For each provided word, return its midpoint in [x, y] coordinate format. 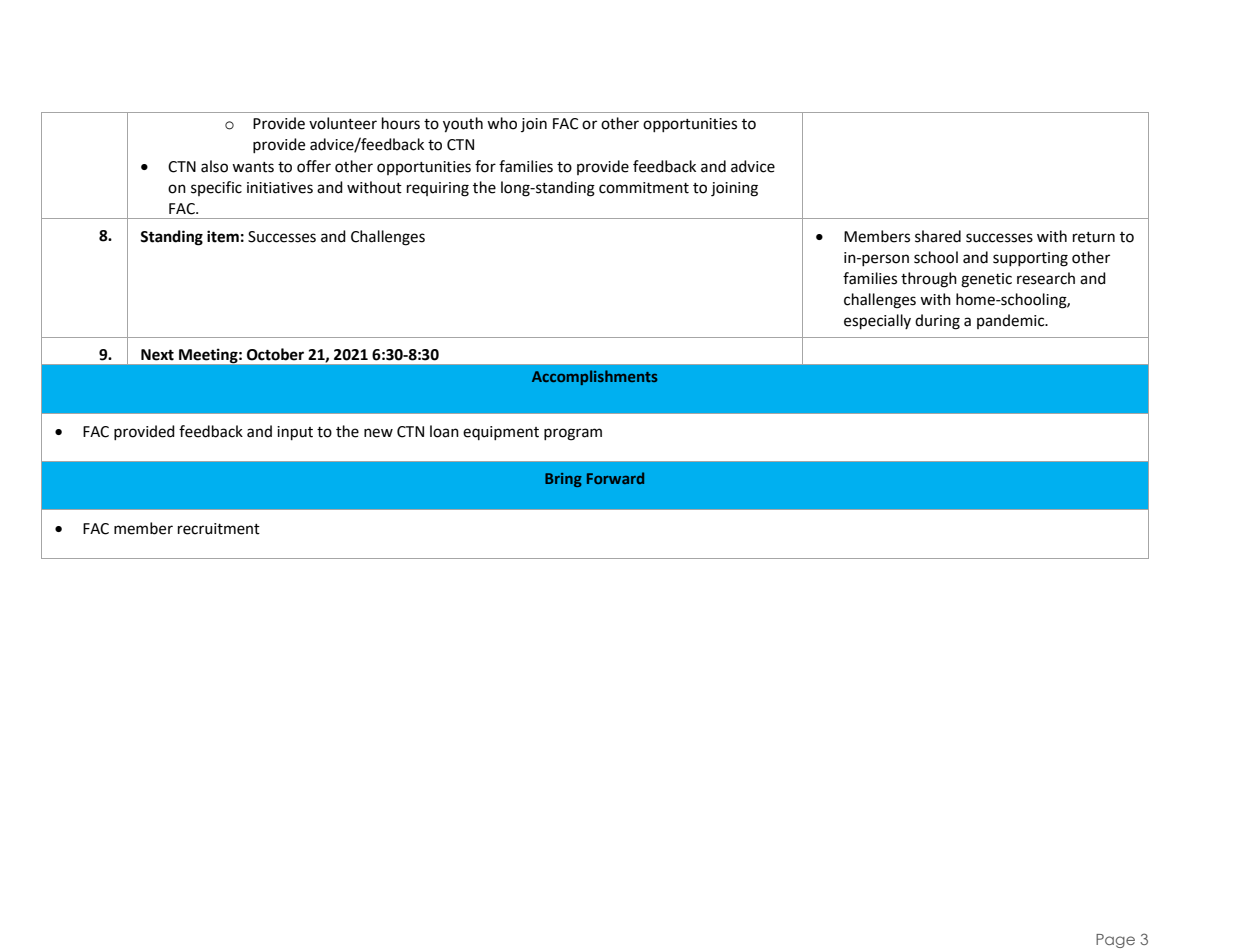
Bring [563, 480]
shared [938, 236]
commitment [644, 188]
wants [253, 167]
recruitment [219, 529]
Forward [615, 478]
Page [1115, 941]
